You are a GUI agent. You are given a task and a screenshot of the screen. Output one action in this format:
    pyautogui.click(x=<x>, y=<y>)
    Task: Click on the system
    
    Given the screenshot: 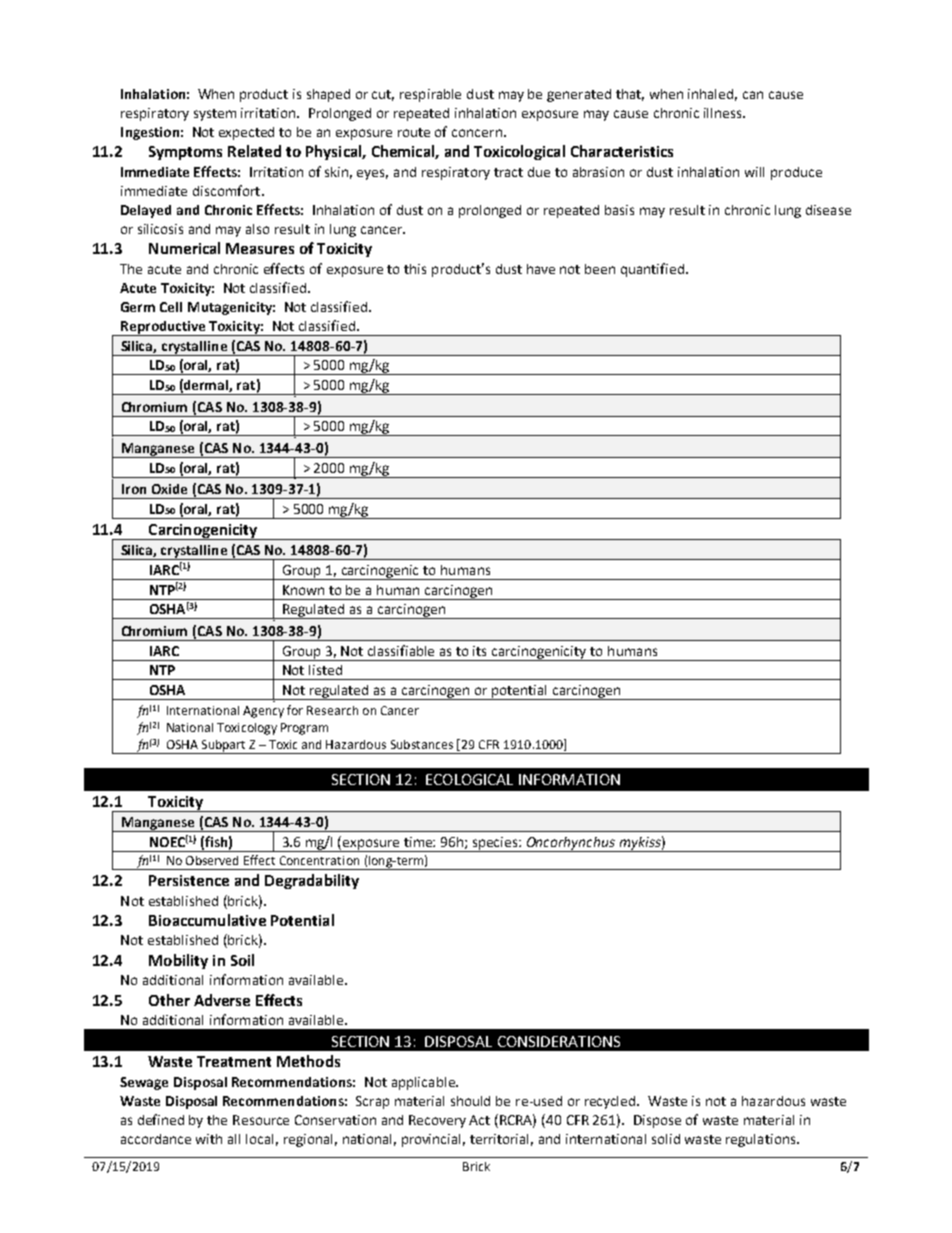 What is the action you would take?
    pyautogui.click(x=215, y=115)
